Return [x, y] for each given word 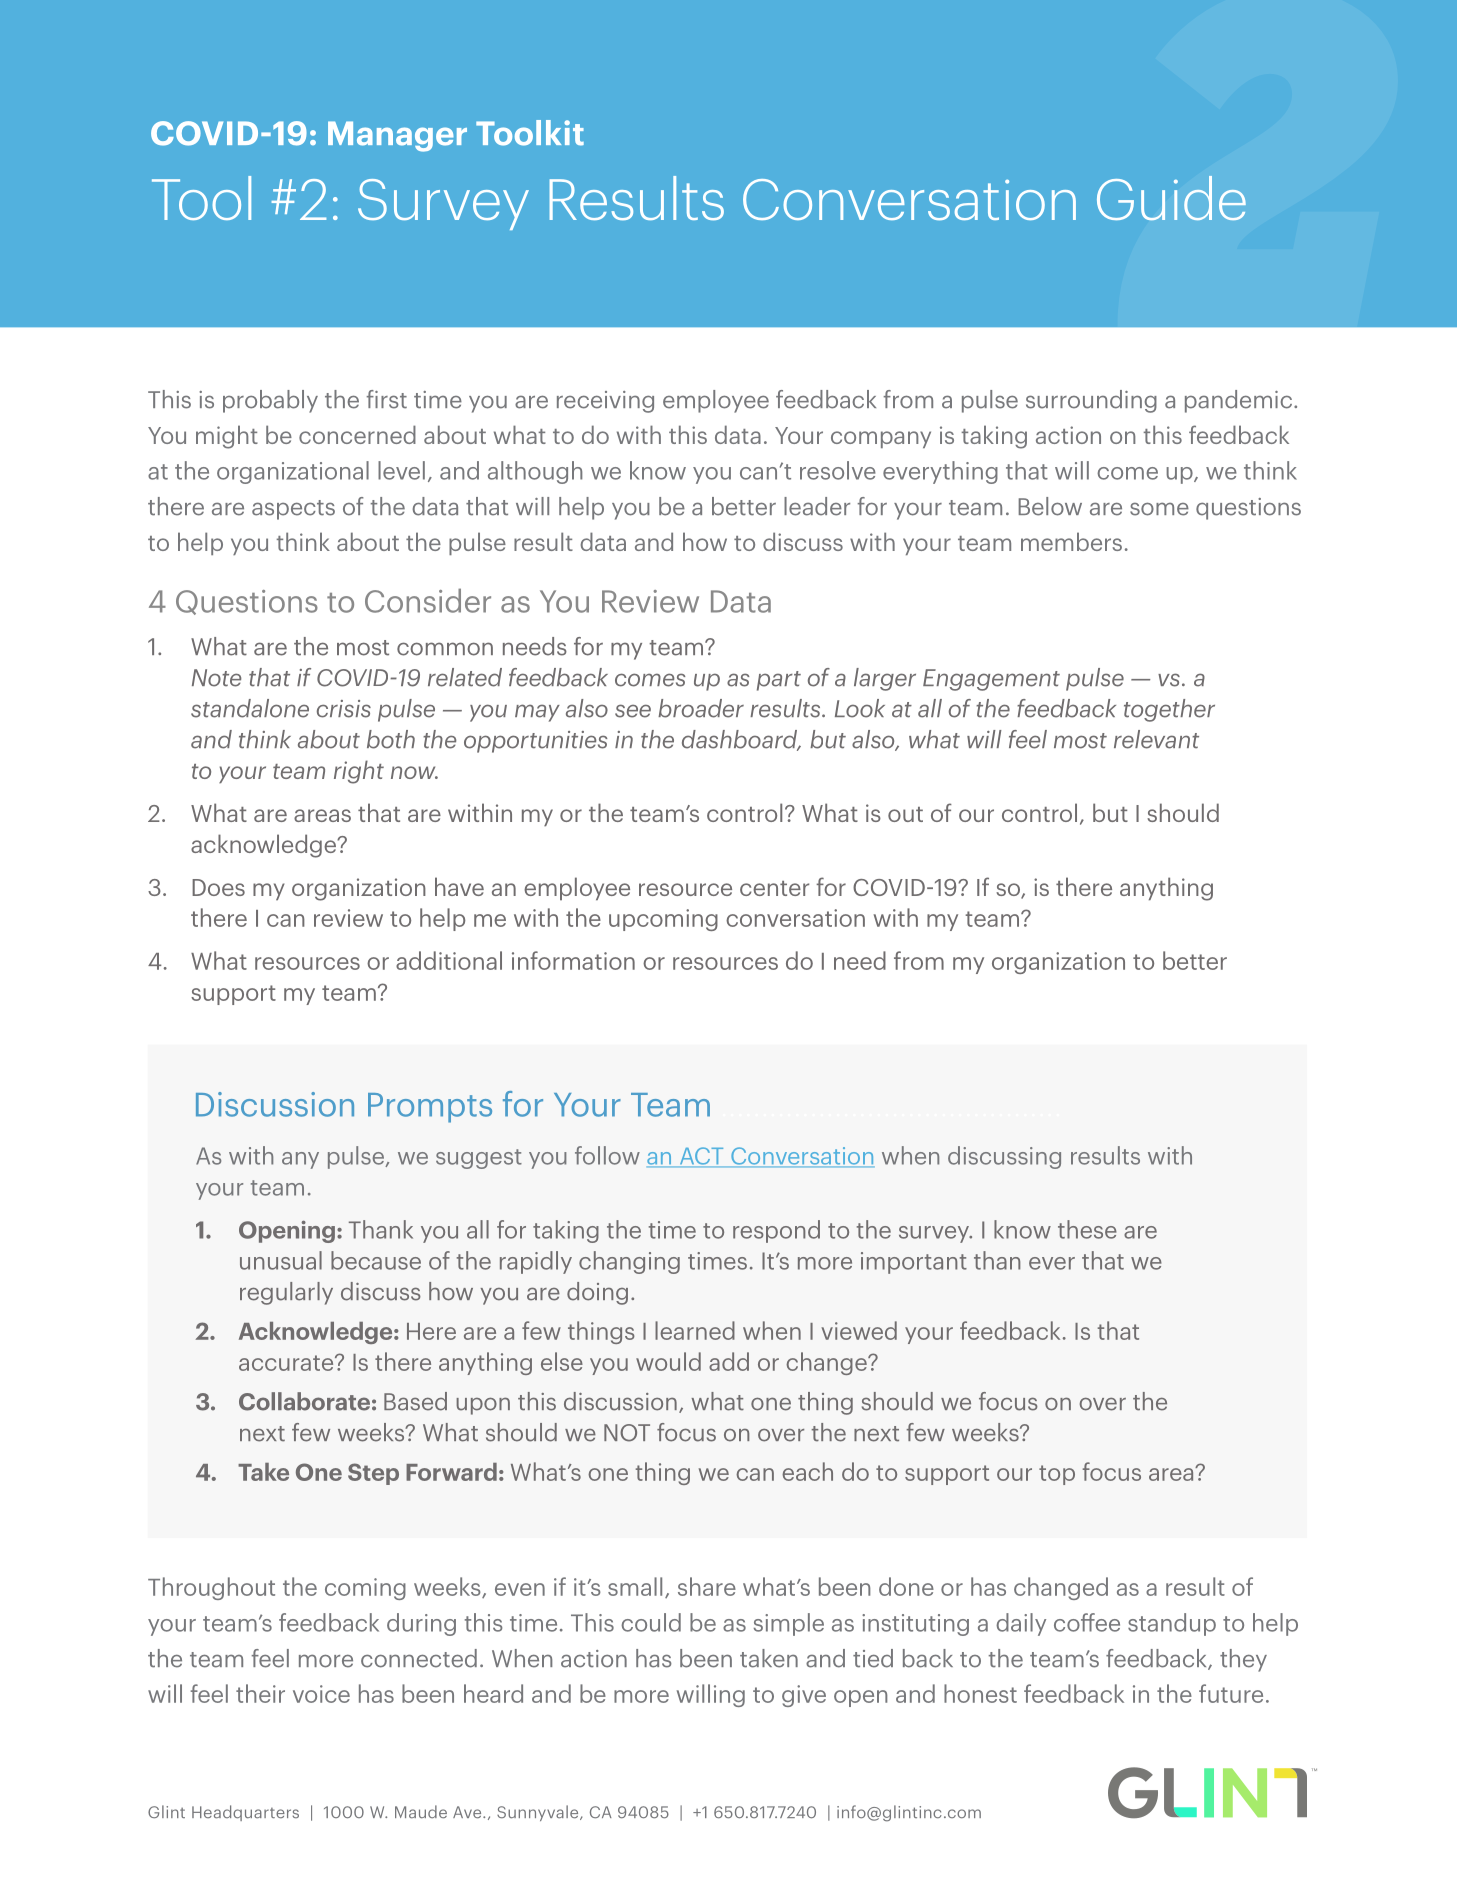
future [1231, 1693]
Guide [1171, 198]
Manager [397, 136]
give [804, 1696]
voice [321, 1694]
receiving [605, 402]
